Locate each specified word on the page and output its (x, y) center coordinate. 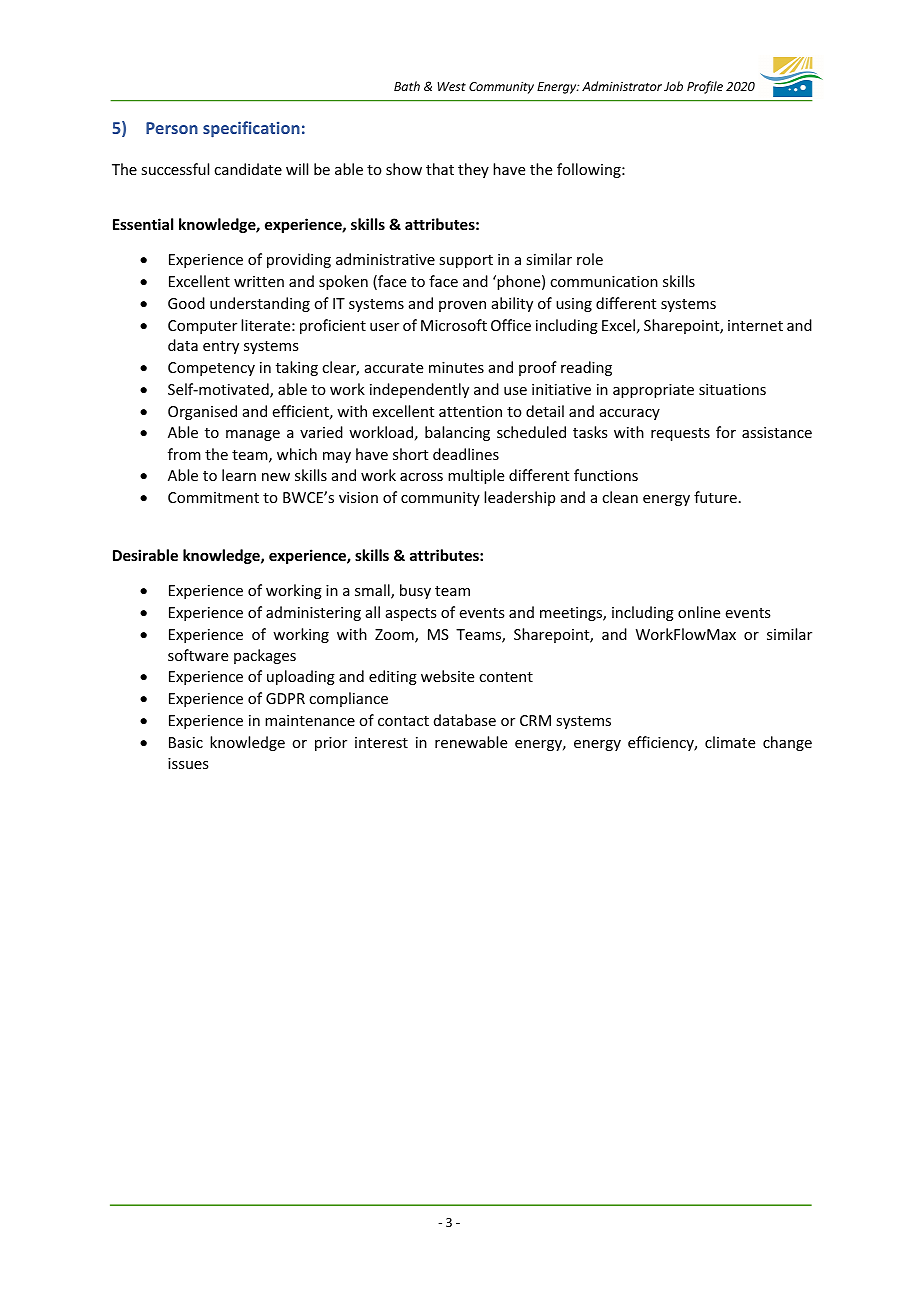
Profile (705, 87)
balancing (457, 433)
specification (251, 129)
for (726, 432)
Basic (186, 742)
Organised (202, 412)
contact (403, 721)
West (451, 86)
